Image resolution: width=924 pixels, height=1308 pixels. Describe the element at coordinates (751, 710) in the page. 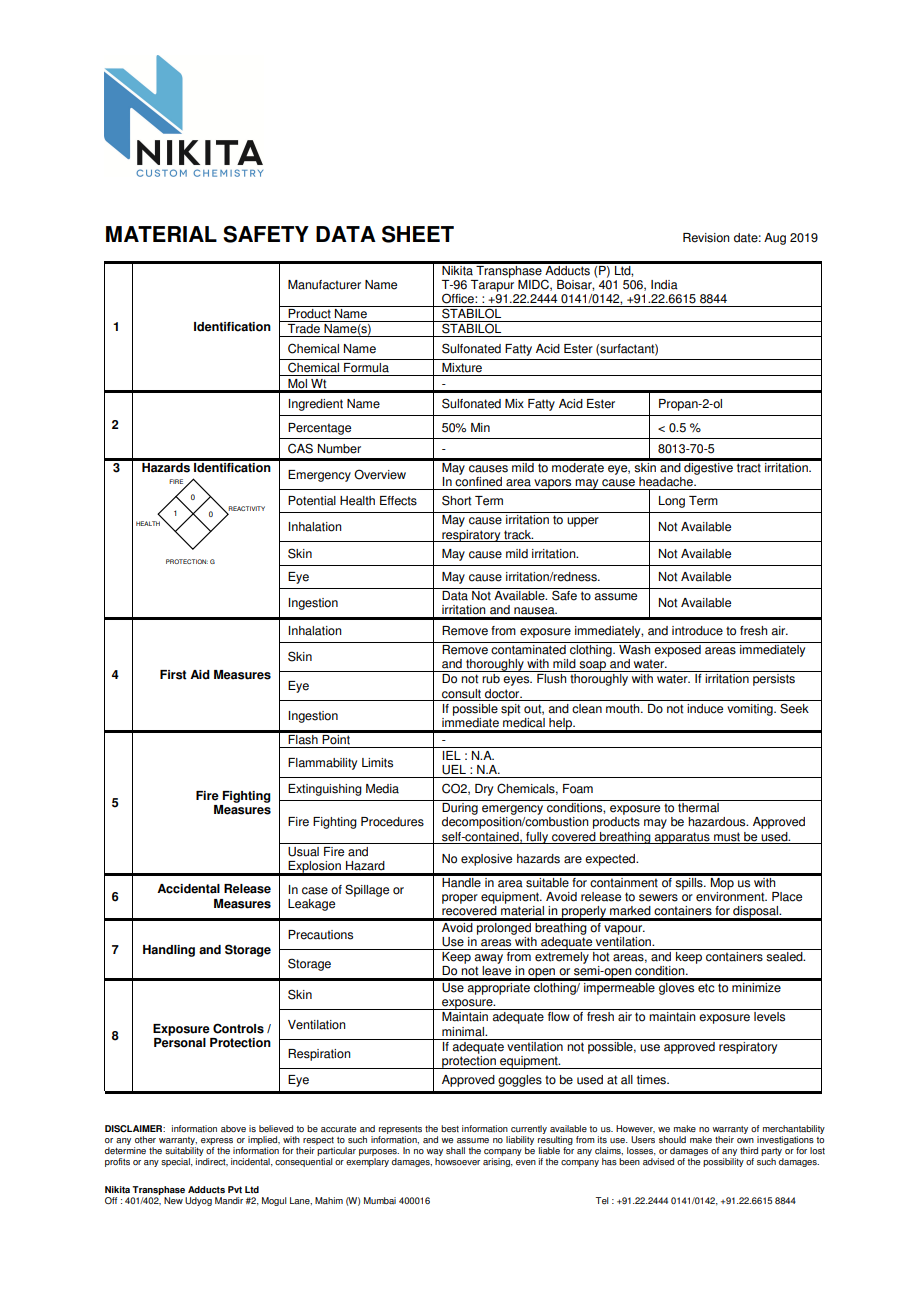

I see `vomiting` at that location.
